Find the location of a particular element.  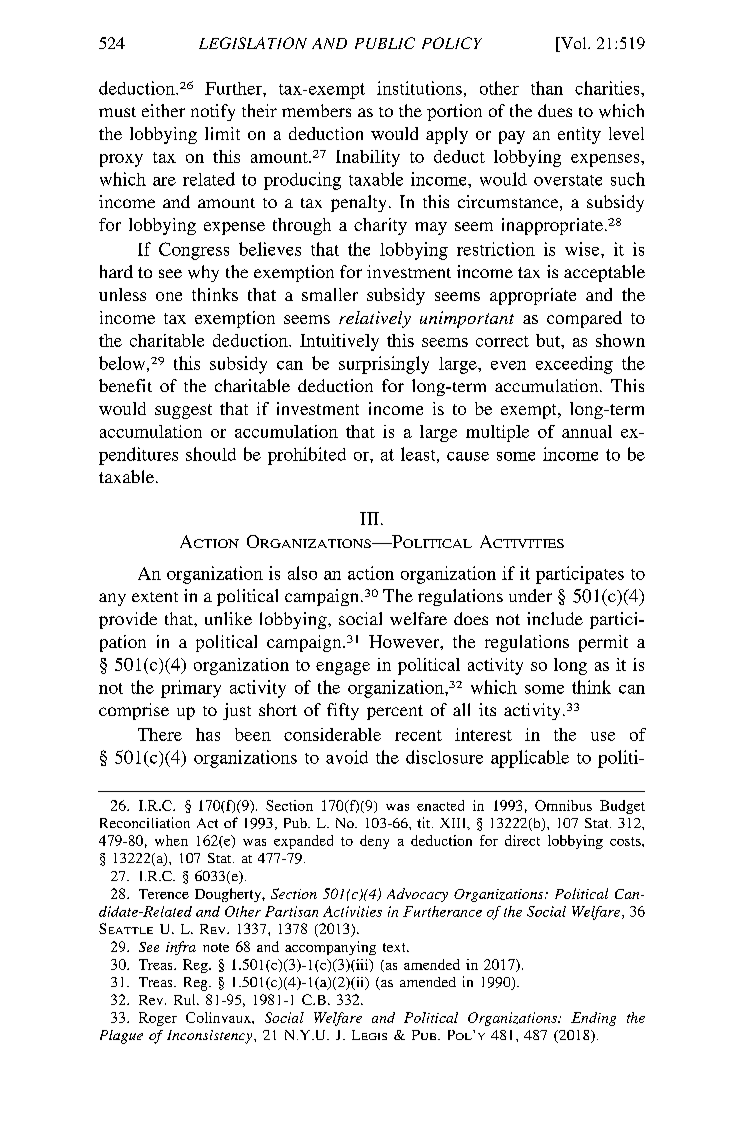

prohibited is located at coordinates (307, 456).
